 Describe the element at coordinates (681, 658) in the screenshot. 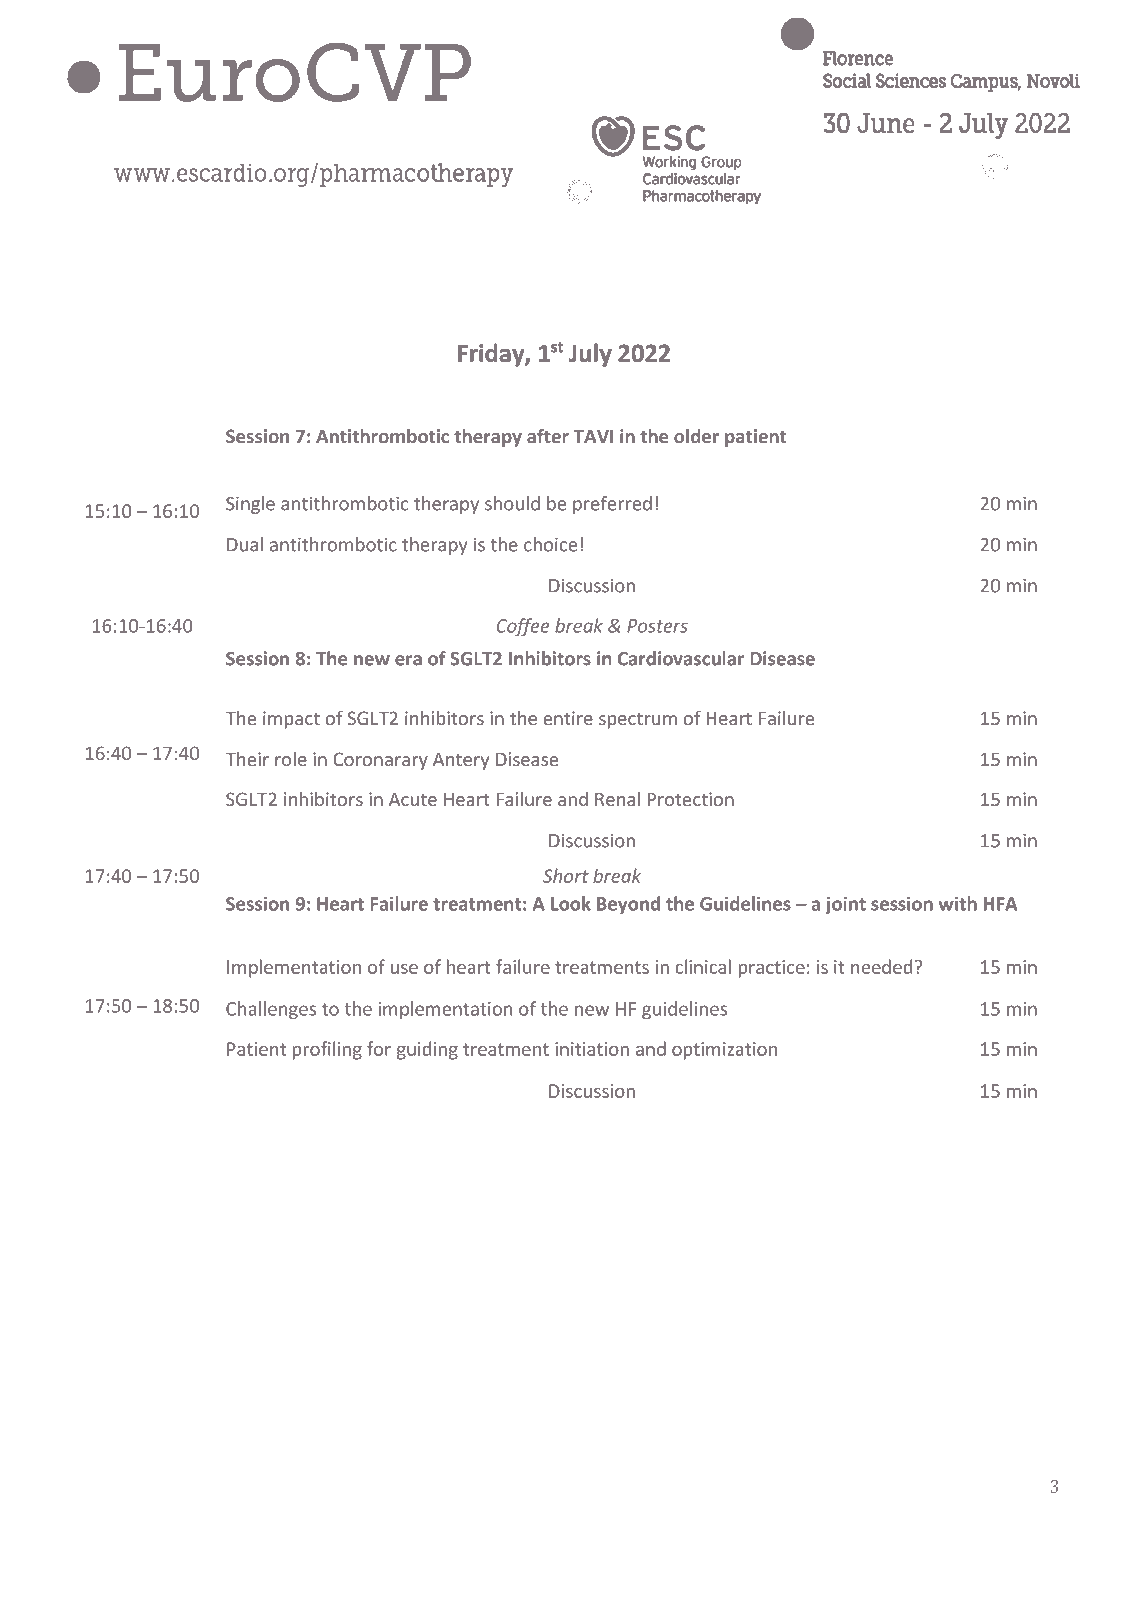

I see `Cardiovascular` at that location.
